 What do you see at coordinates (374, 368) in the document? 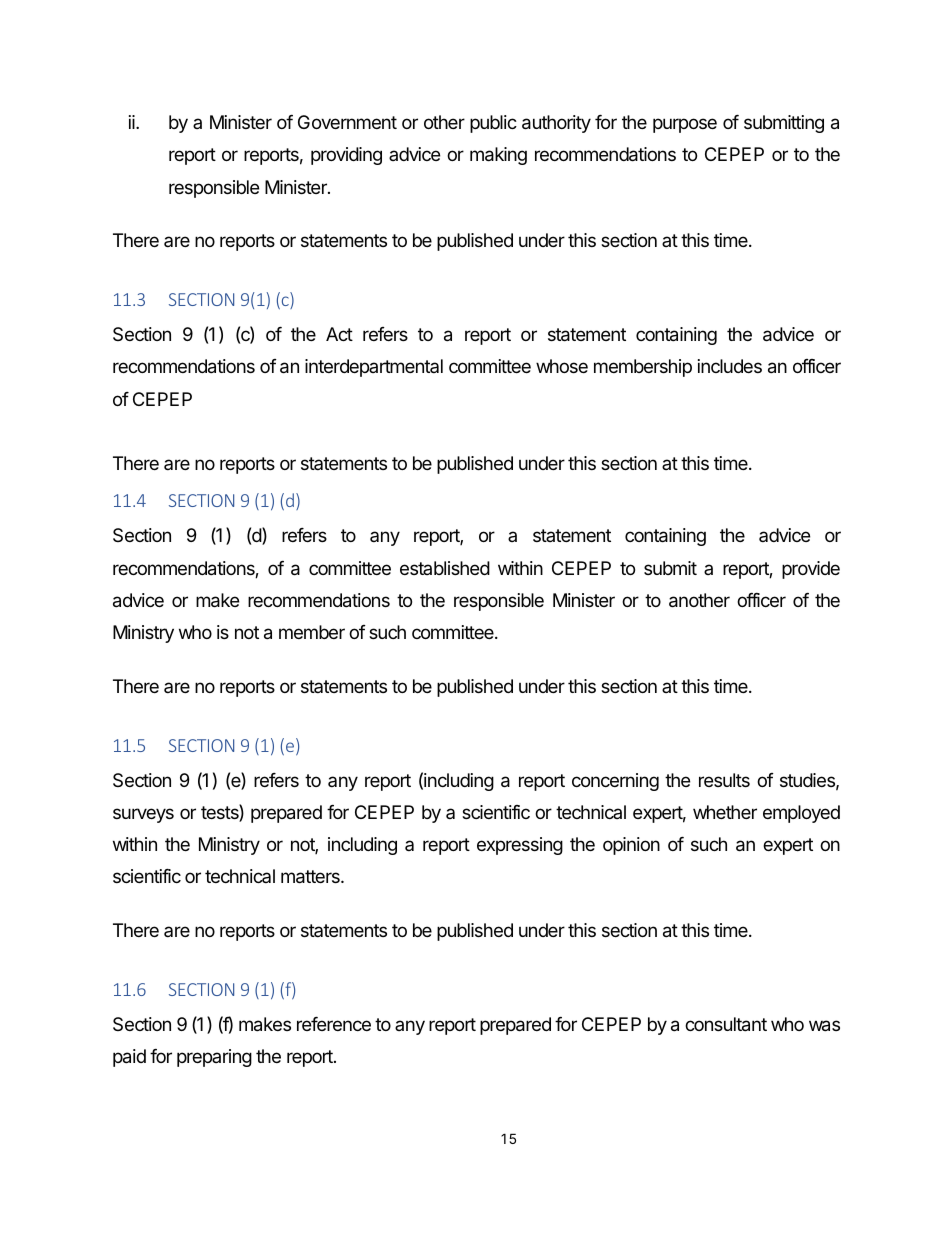
I see `interdepartmental` at bounding box center [374, 368].
